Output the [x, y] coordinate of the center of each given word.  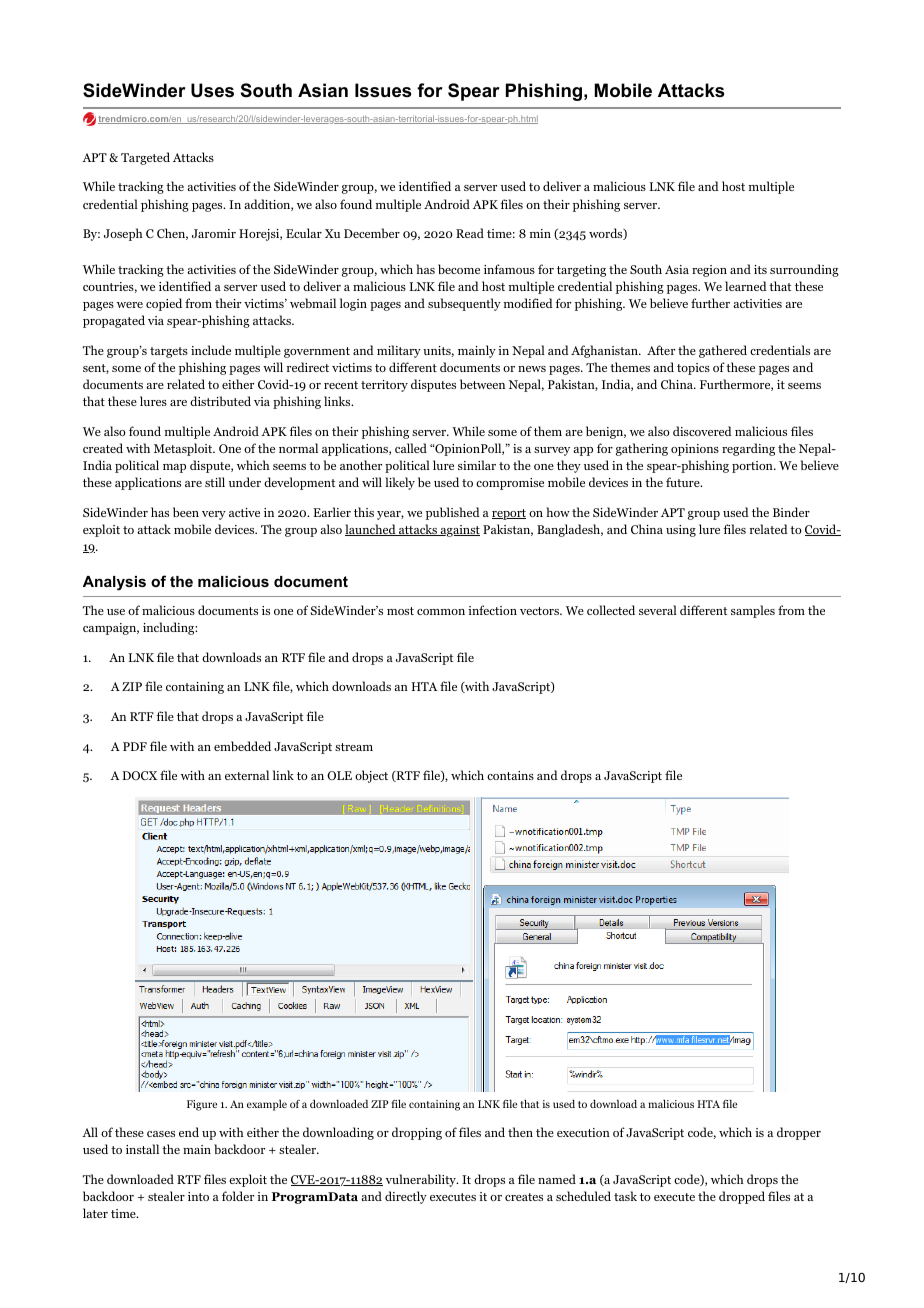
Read [470, 233]
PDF [135, 746]
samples [753, 611]
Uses [212, 90]
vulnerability [422, 1180]
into [198, 1196]
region [709, 271]
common [441, 612]
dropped [742, 1197]
